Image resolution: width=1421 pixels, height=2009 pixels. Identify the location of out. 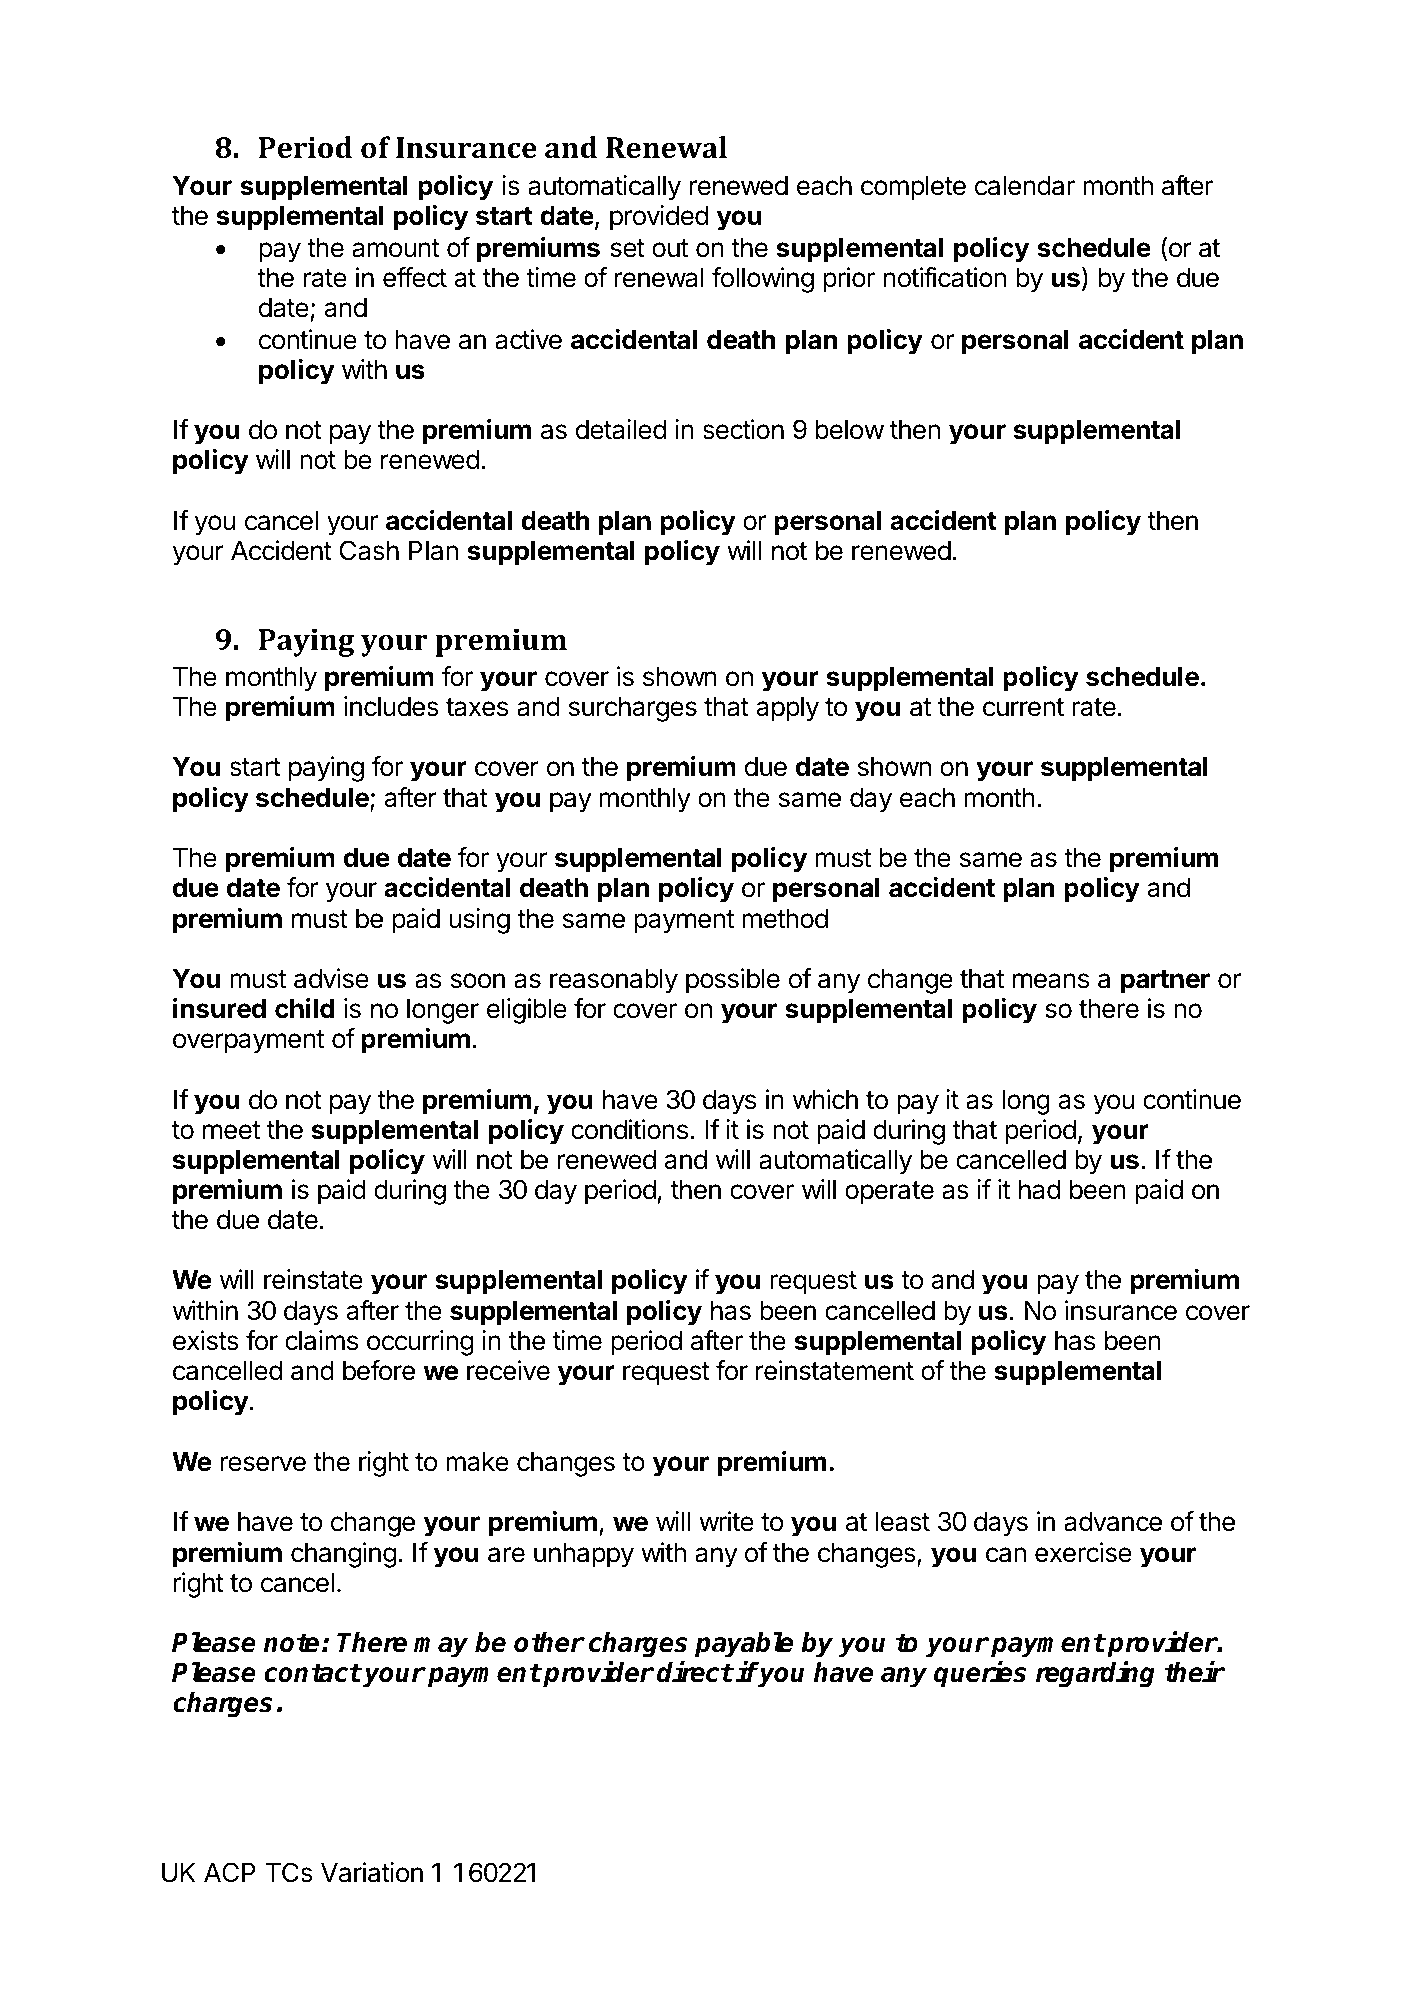
(670, 248).
